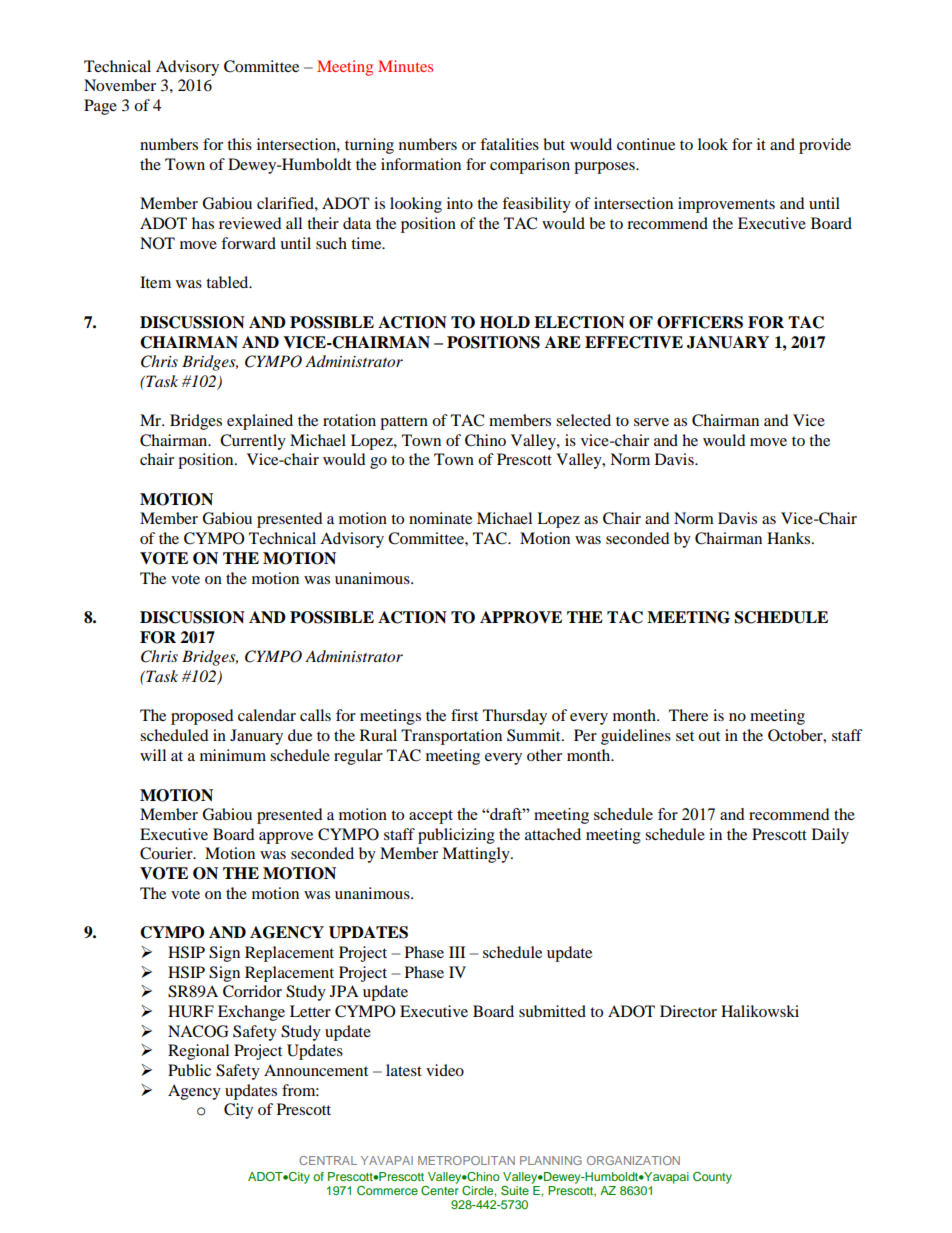  What do you see at coordinates (457, 952) in the screenshot?
I see `III` at bounding box center [457, 952].
